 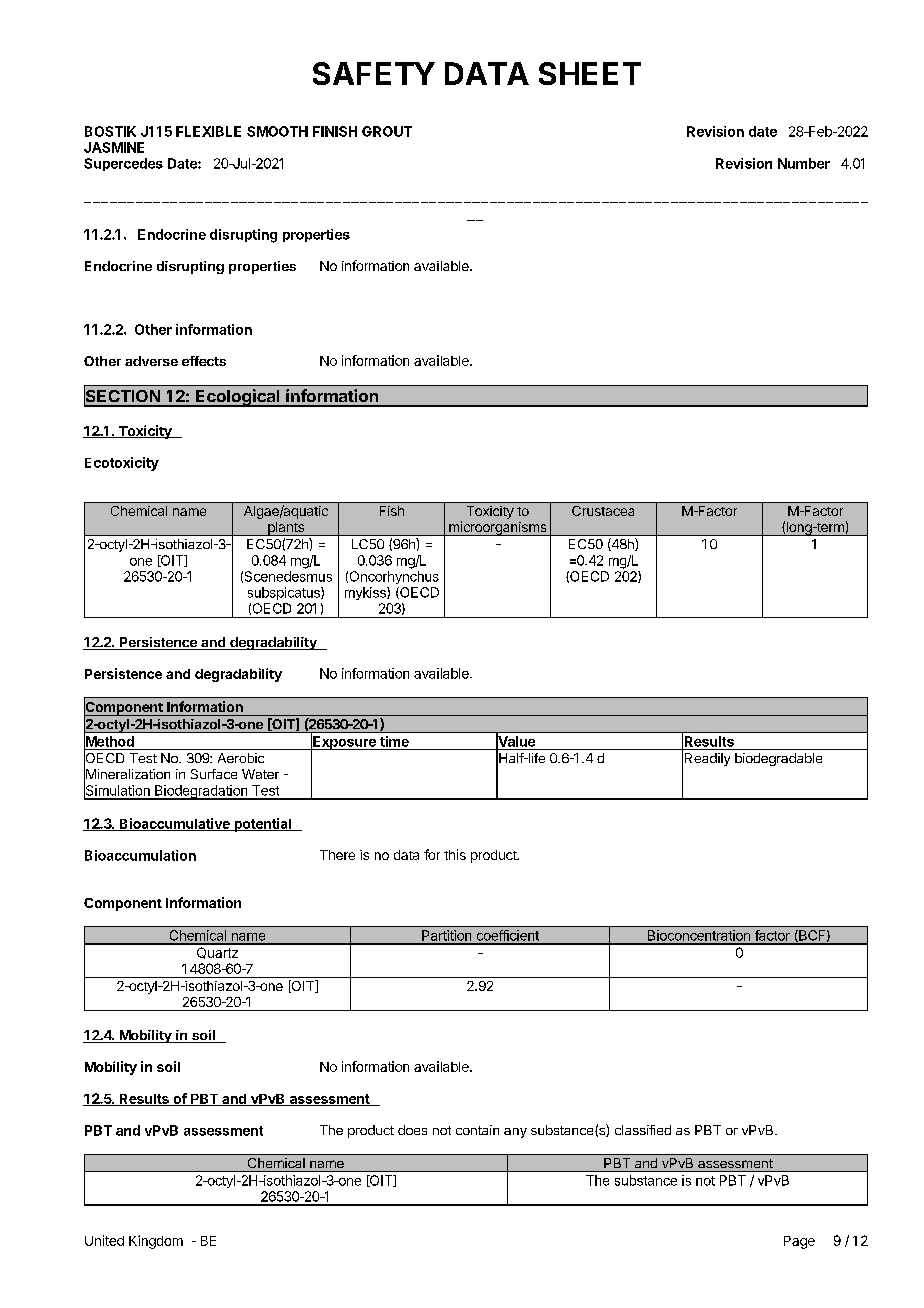 I want to click on SHEET, so click(x=590, y=73).
